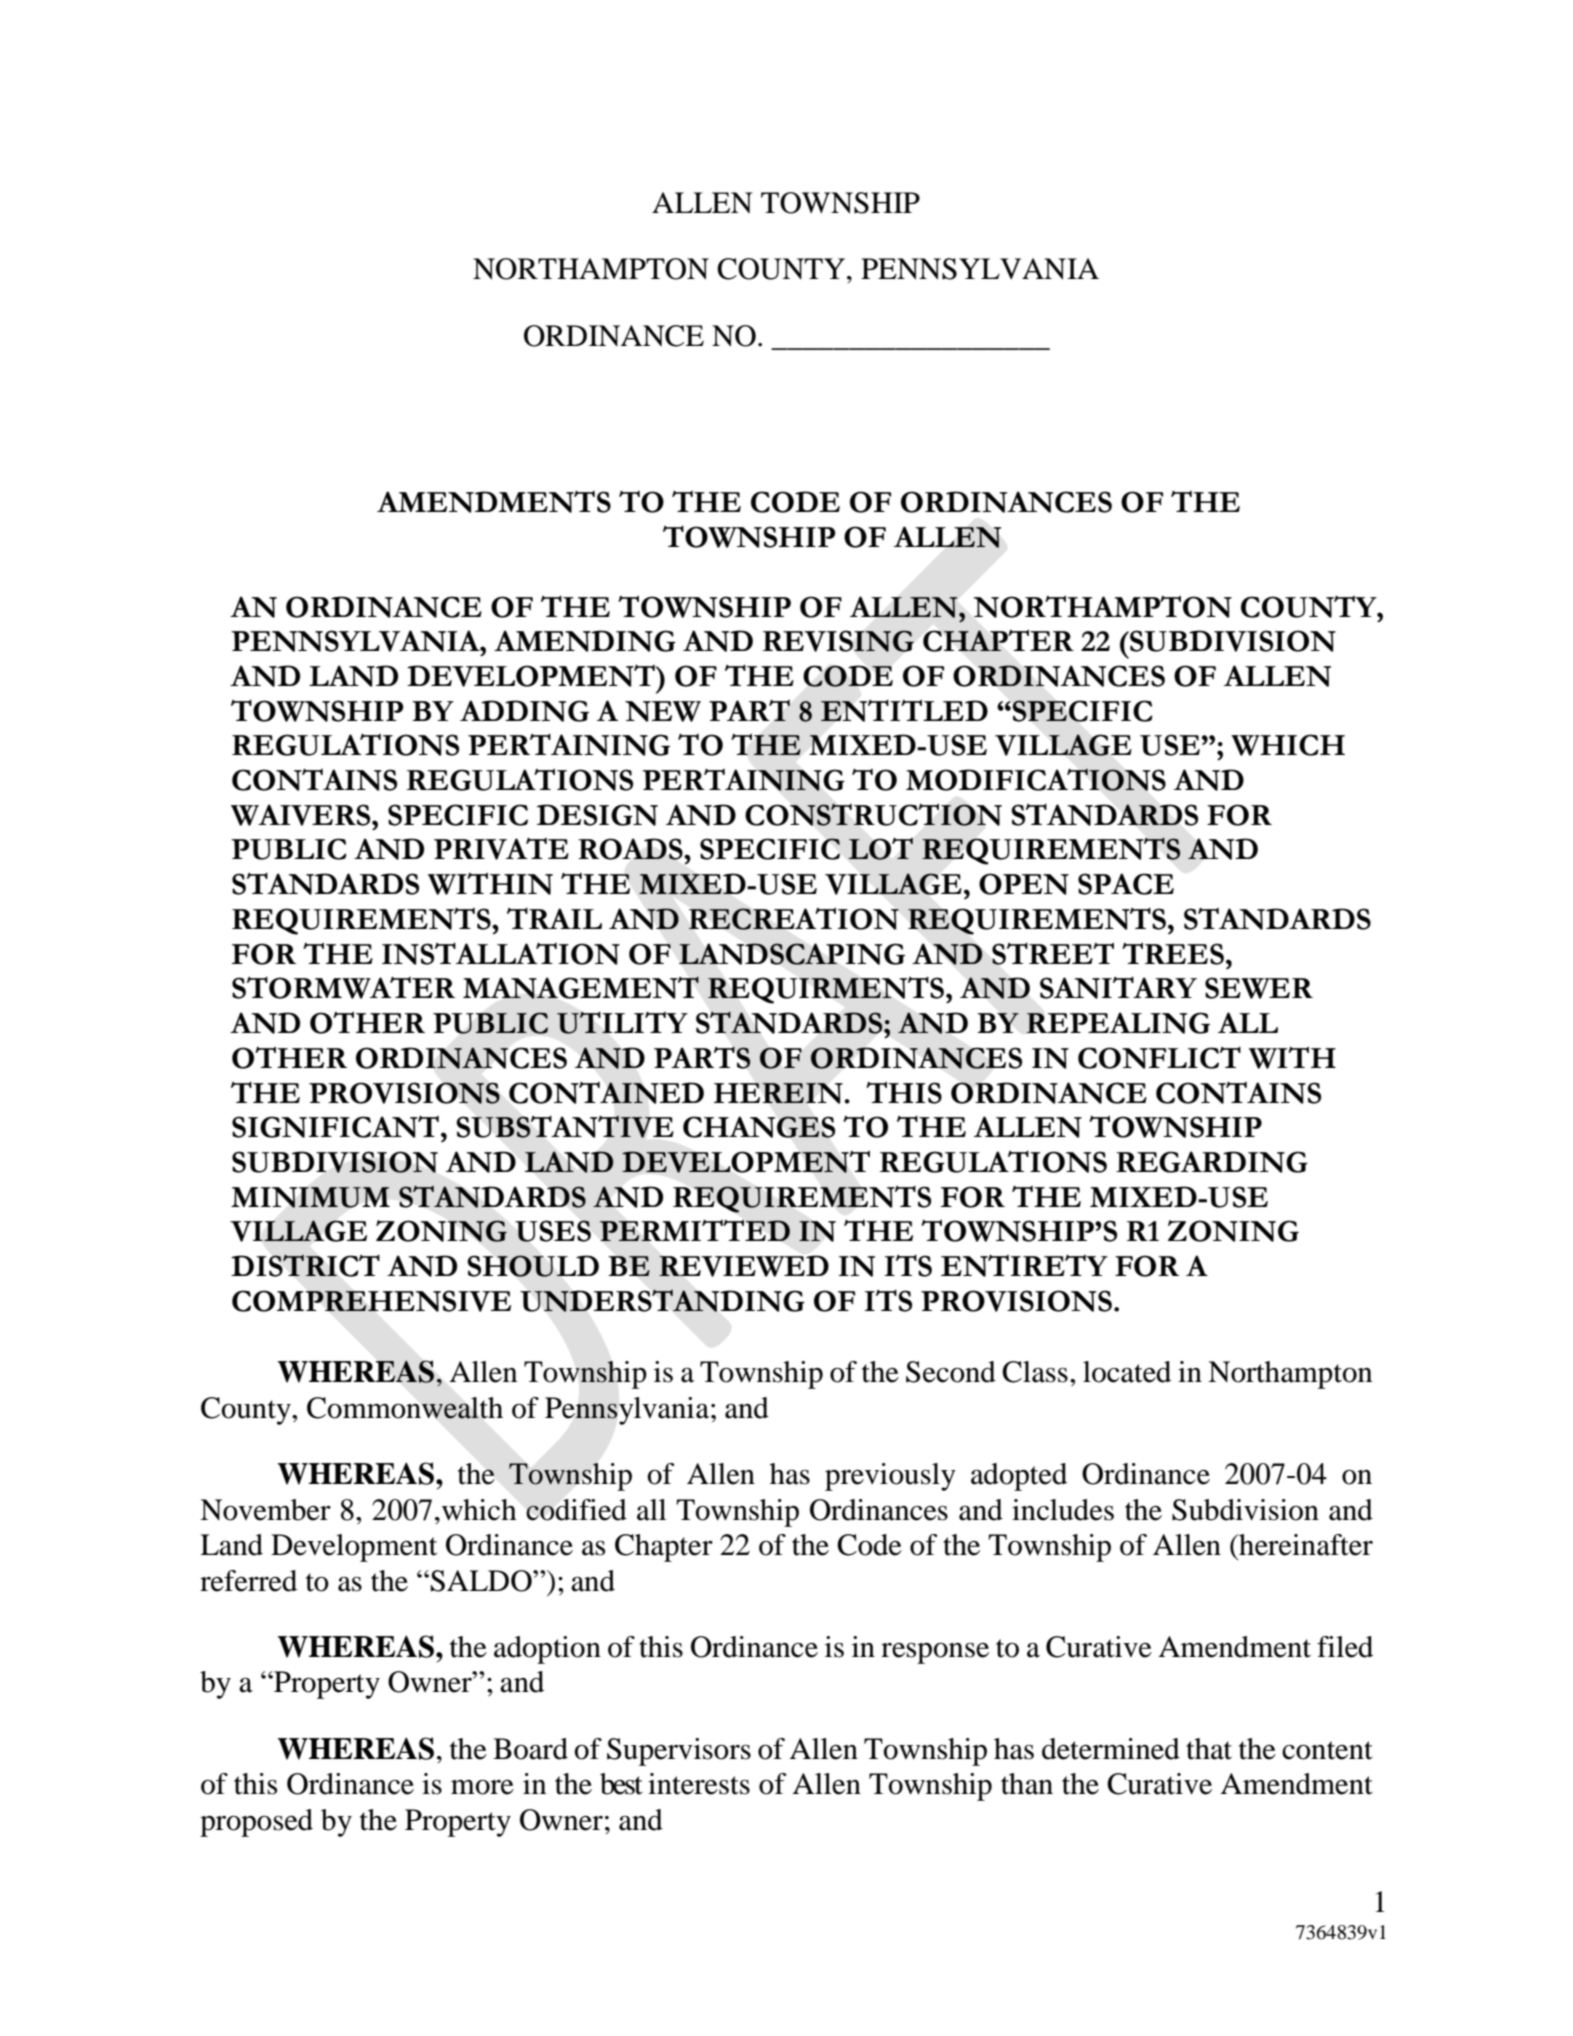 This page has height=2036, width=1573. I want to click on REGARDING, so click(1212, 1162).
